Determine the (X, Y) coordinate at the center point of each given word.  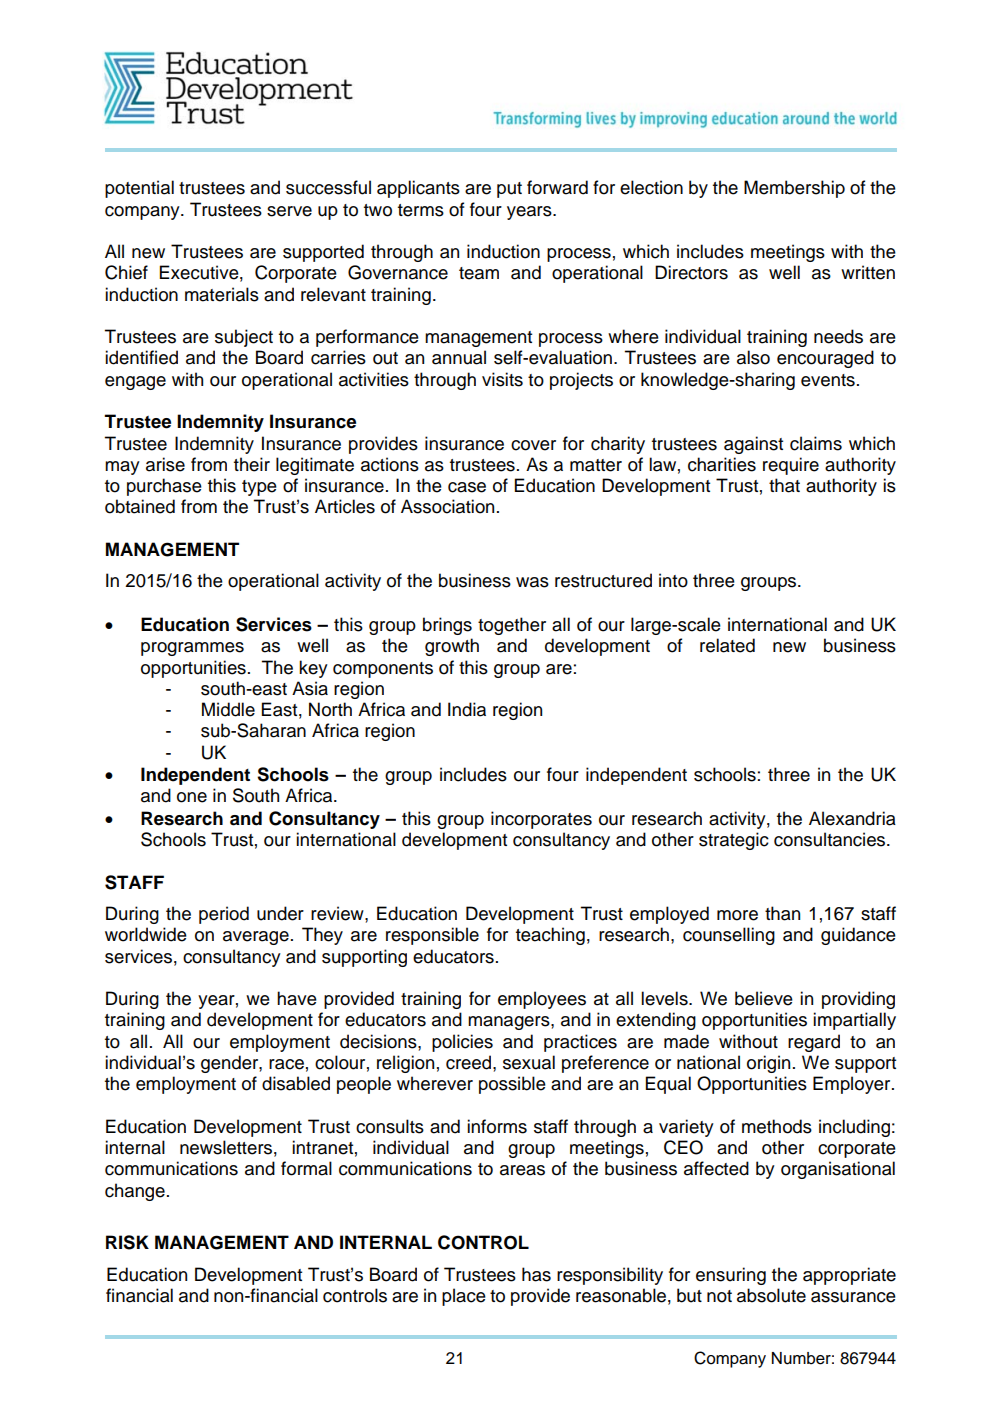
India (467, 709)
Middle (228, 709)
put (509, 190)
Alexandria (852, 818)
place (464, 1297)
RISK (127, 1242)
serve (289, 211)
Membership (794, 189)
